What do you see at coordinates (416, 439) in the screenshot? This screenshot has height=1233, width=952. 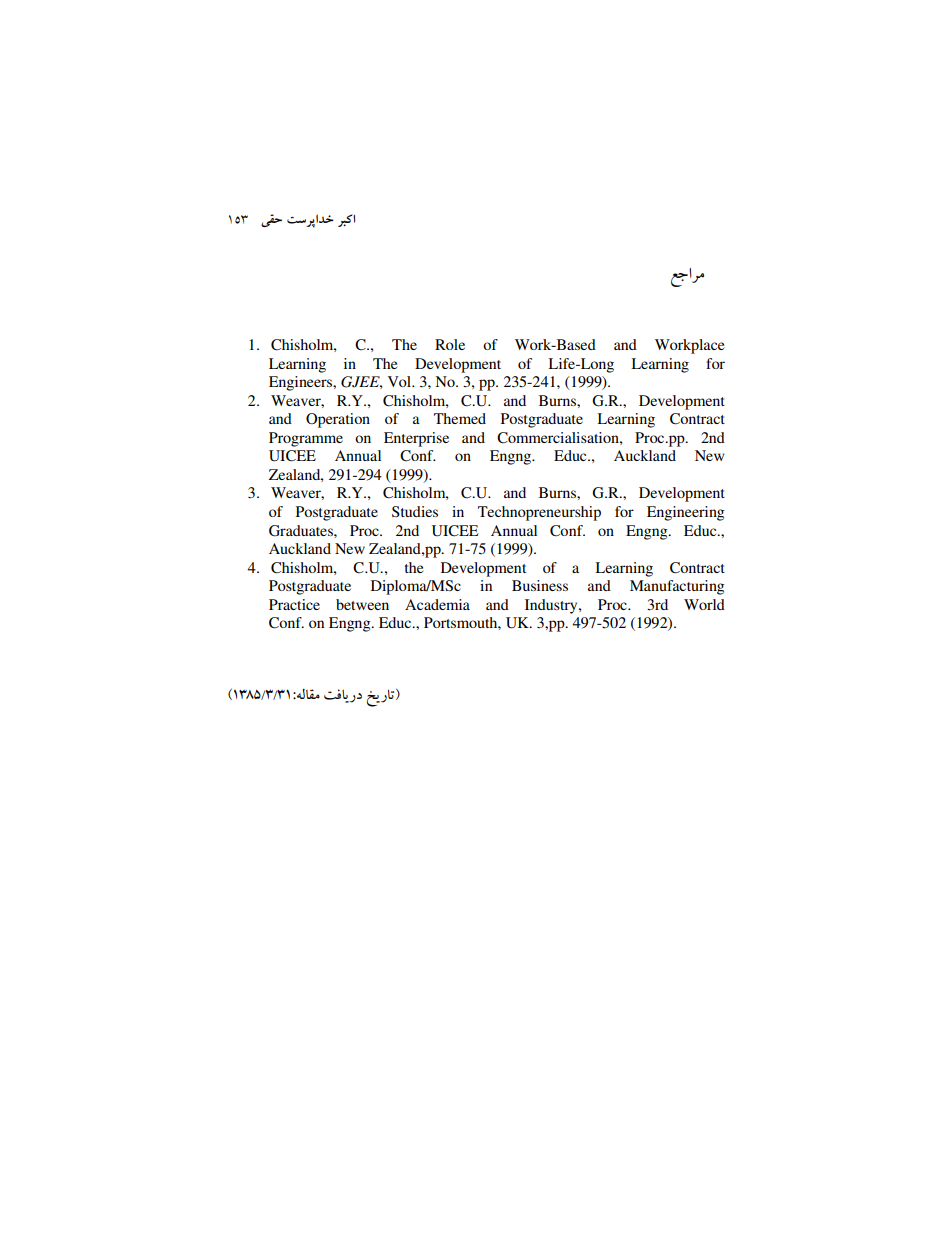 I see `Enterprise` at bounding box center [416, 439].
